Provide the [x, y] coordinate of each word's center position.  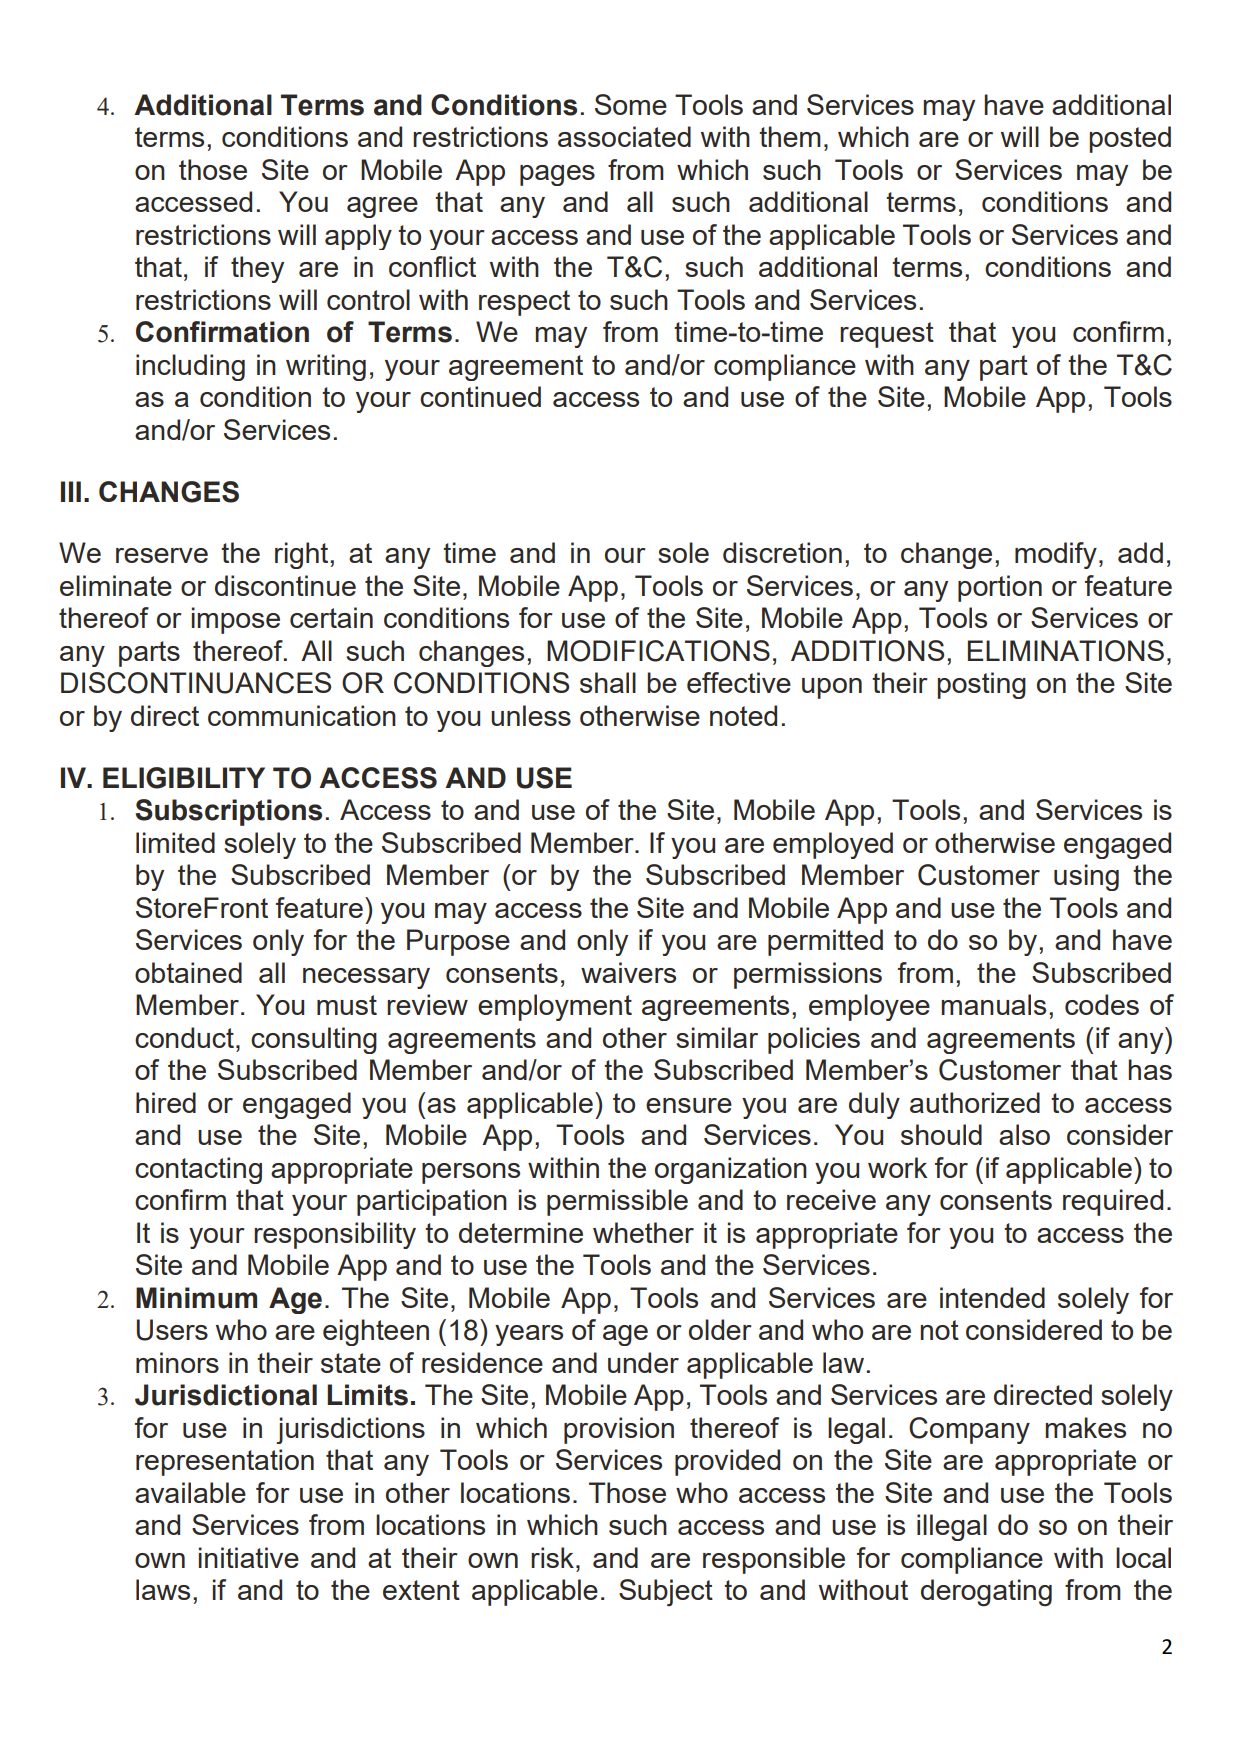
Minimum [196, 1298]
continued [480, 396]
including [190, 367]
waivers [628, 972]
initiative [249, 1557]
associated [624, 136]
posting [981, 685]
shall [608, 682]
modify [1056, 555]
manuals [993, 1004]
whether [643, 1232]
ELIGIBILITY [184, 778]
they [257, 269]
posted [1130, 139]
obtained [188, 972]
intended [992, 1297]
